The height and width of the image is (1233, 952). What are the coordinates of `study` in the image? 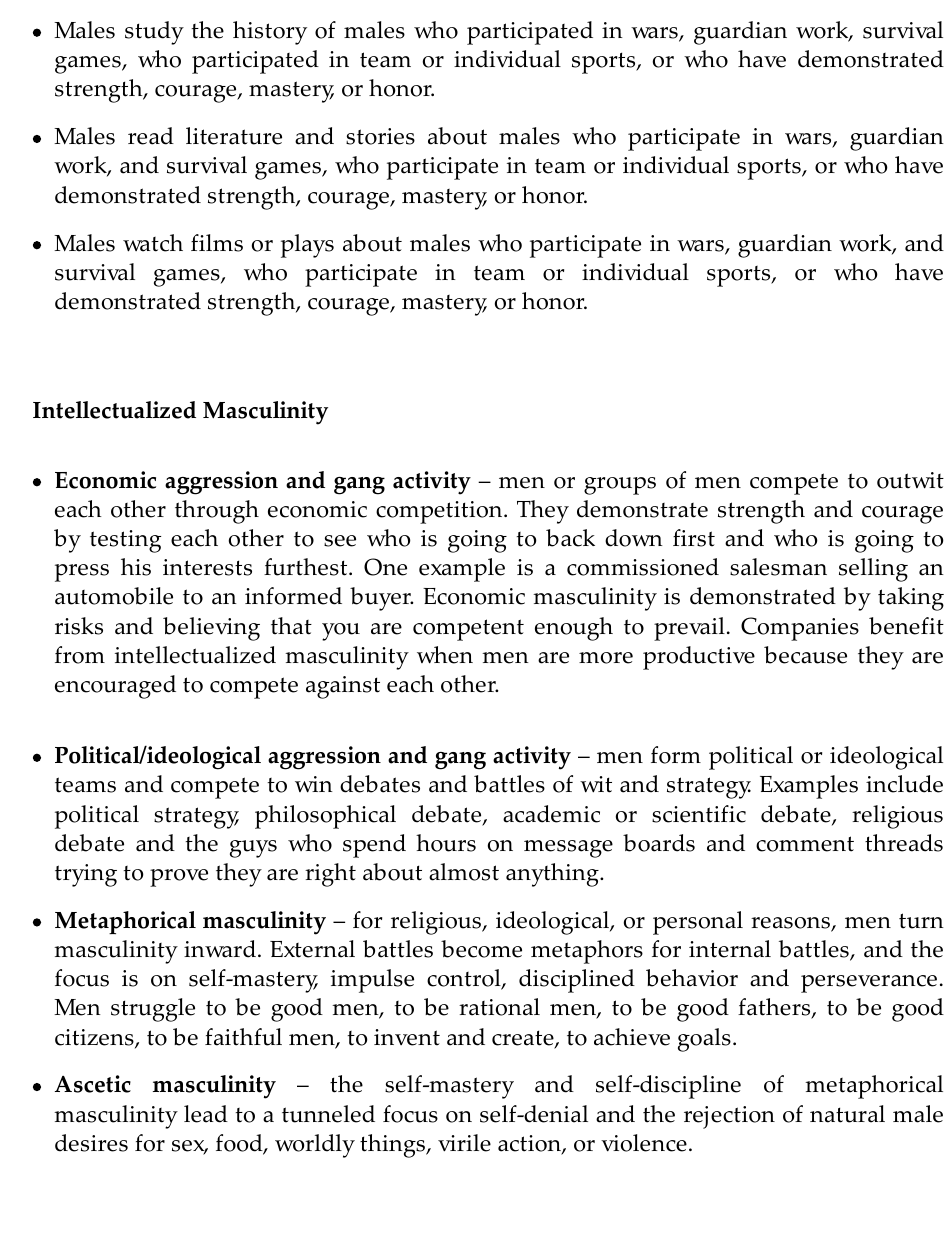 It's located at (154, 33).
